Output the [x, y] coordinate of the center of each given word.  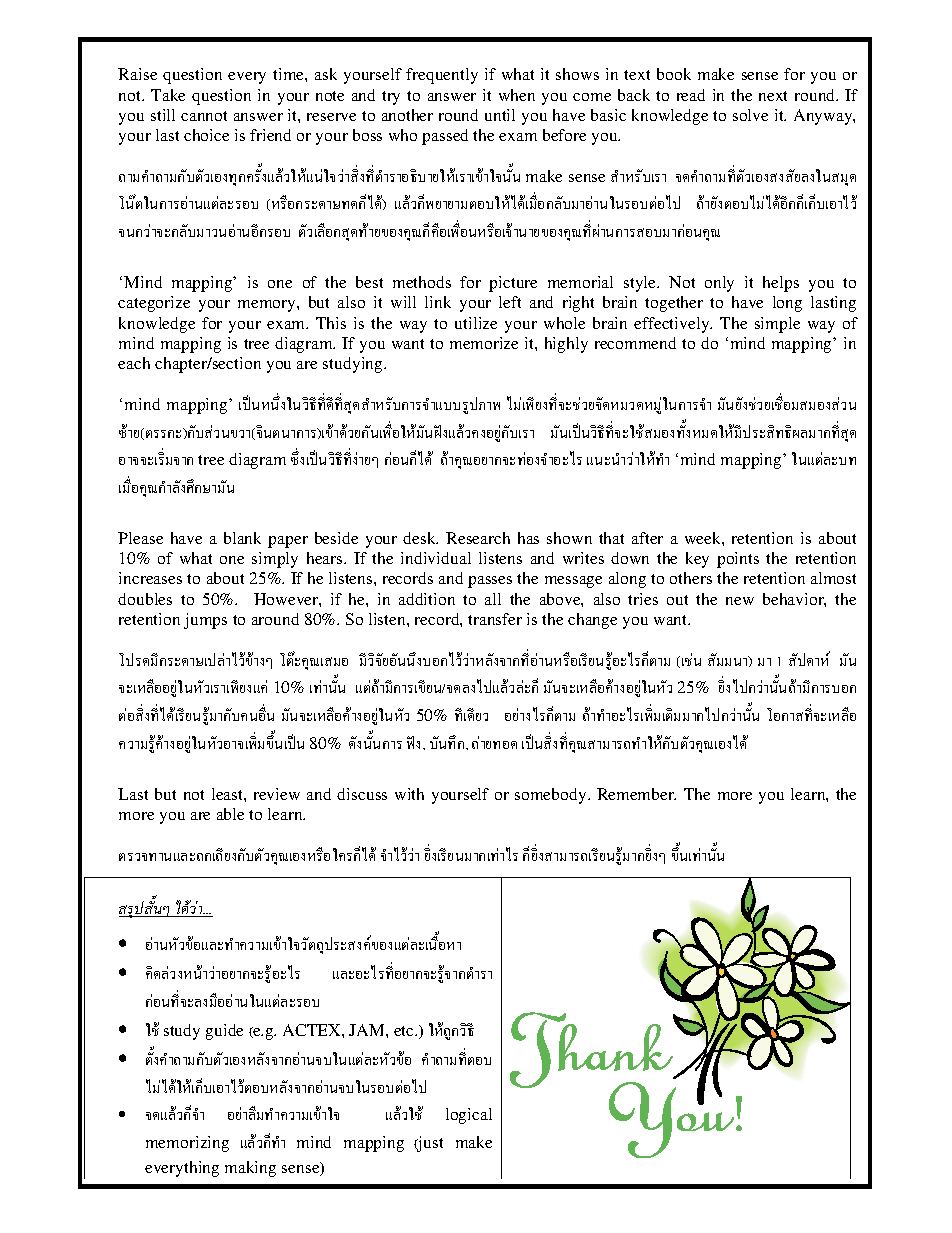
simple [777, 325]
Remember [636, 794]
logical [469, 1116]
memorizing [187, 1144]
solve [750, 115]
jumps [205, 621]
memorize [484, 343]
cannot [204, 116]
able [230, 814]
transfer [495, 619]
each [134, 363]
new [740, 601]
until [500, 115]
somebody [552, 796]
